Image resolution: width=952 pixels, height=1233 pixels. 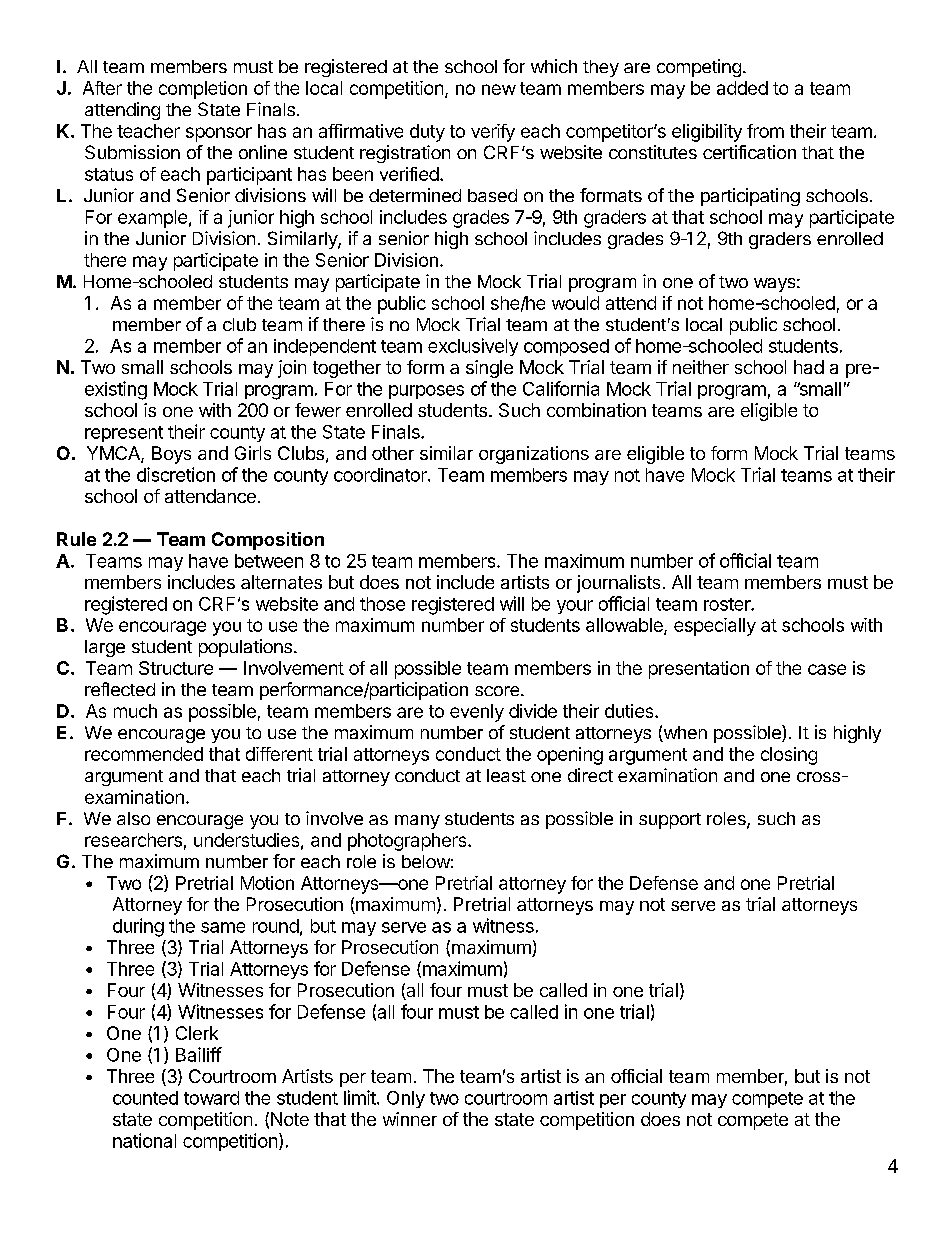 What do you see at coordinates (105, 648) in the screenshot?
I see `large` at bounding box center [105, 648].
